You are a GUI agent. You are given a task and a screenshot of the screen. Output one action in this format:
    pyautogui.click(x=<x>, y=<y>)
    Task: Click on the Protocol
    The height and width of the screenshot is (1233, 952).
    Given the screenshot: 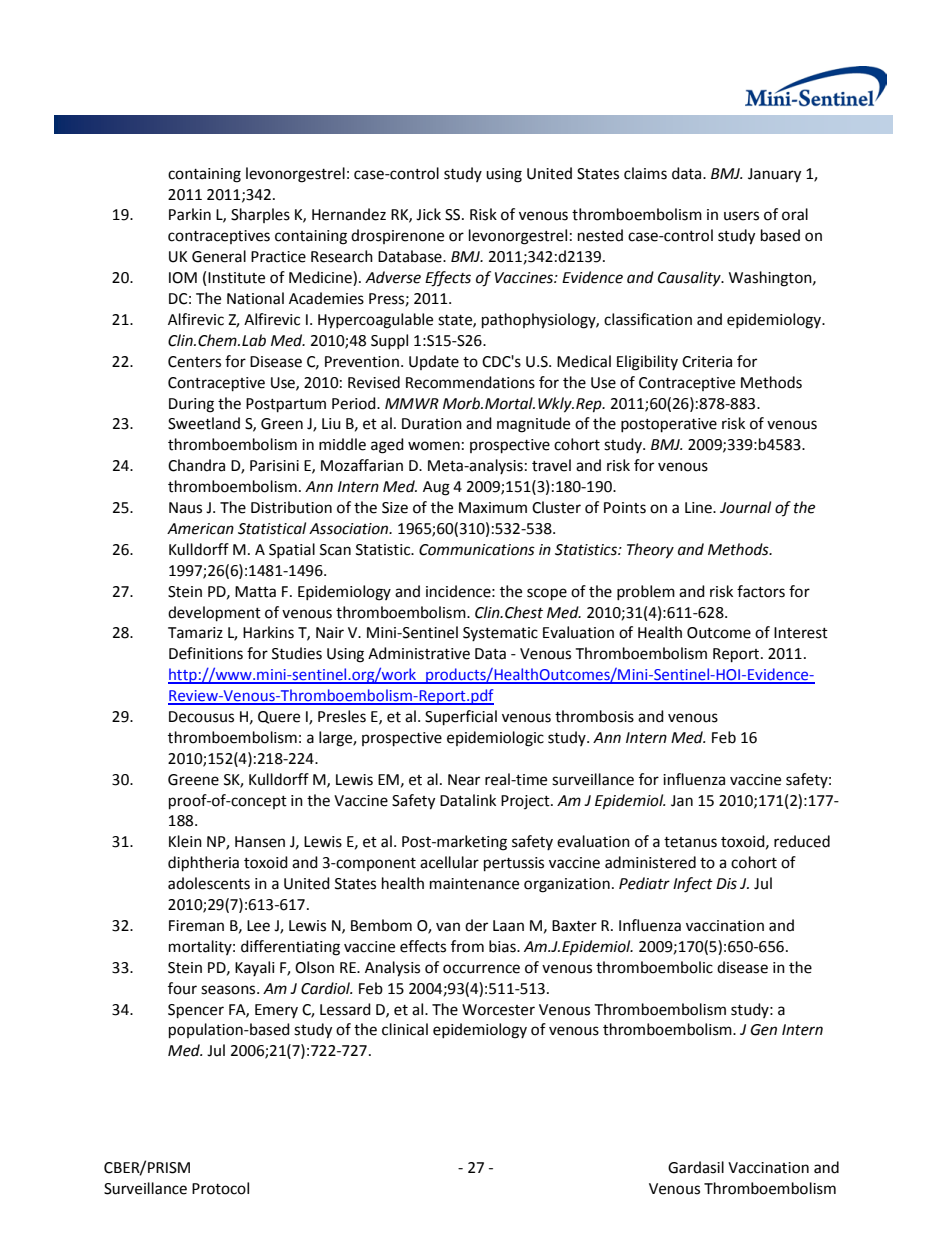 What is the action you would take?
    pyautogui.click(x=220, y=1188)
